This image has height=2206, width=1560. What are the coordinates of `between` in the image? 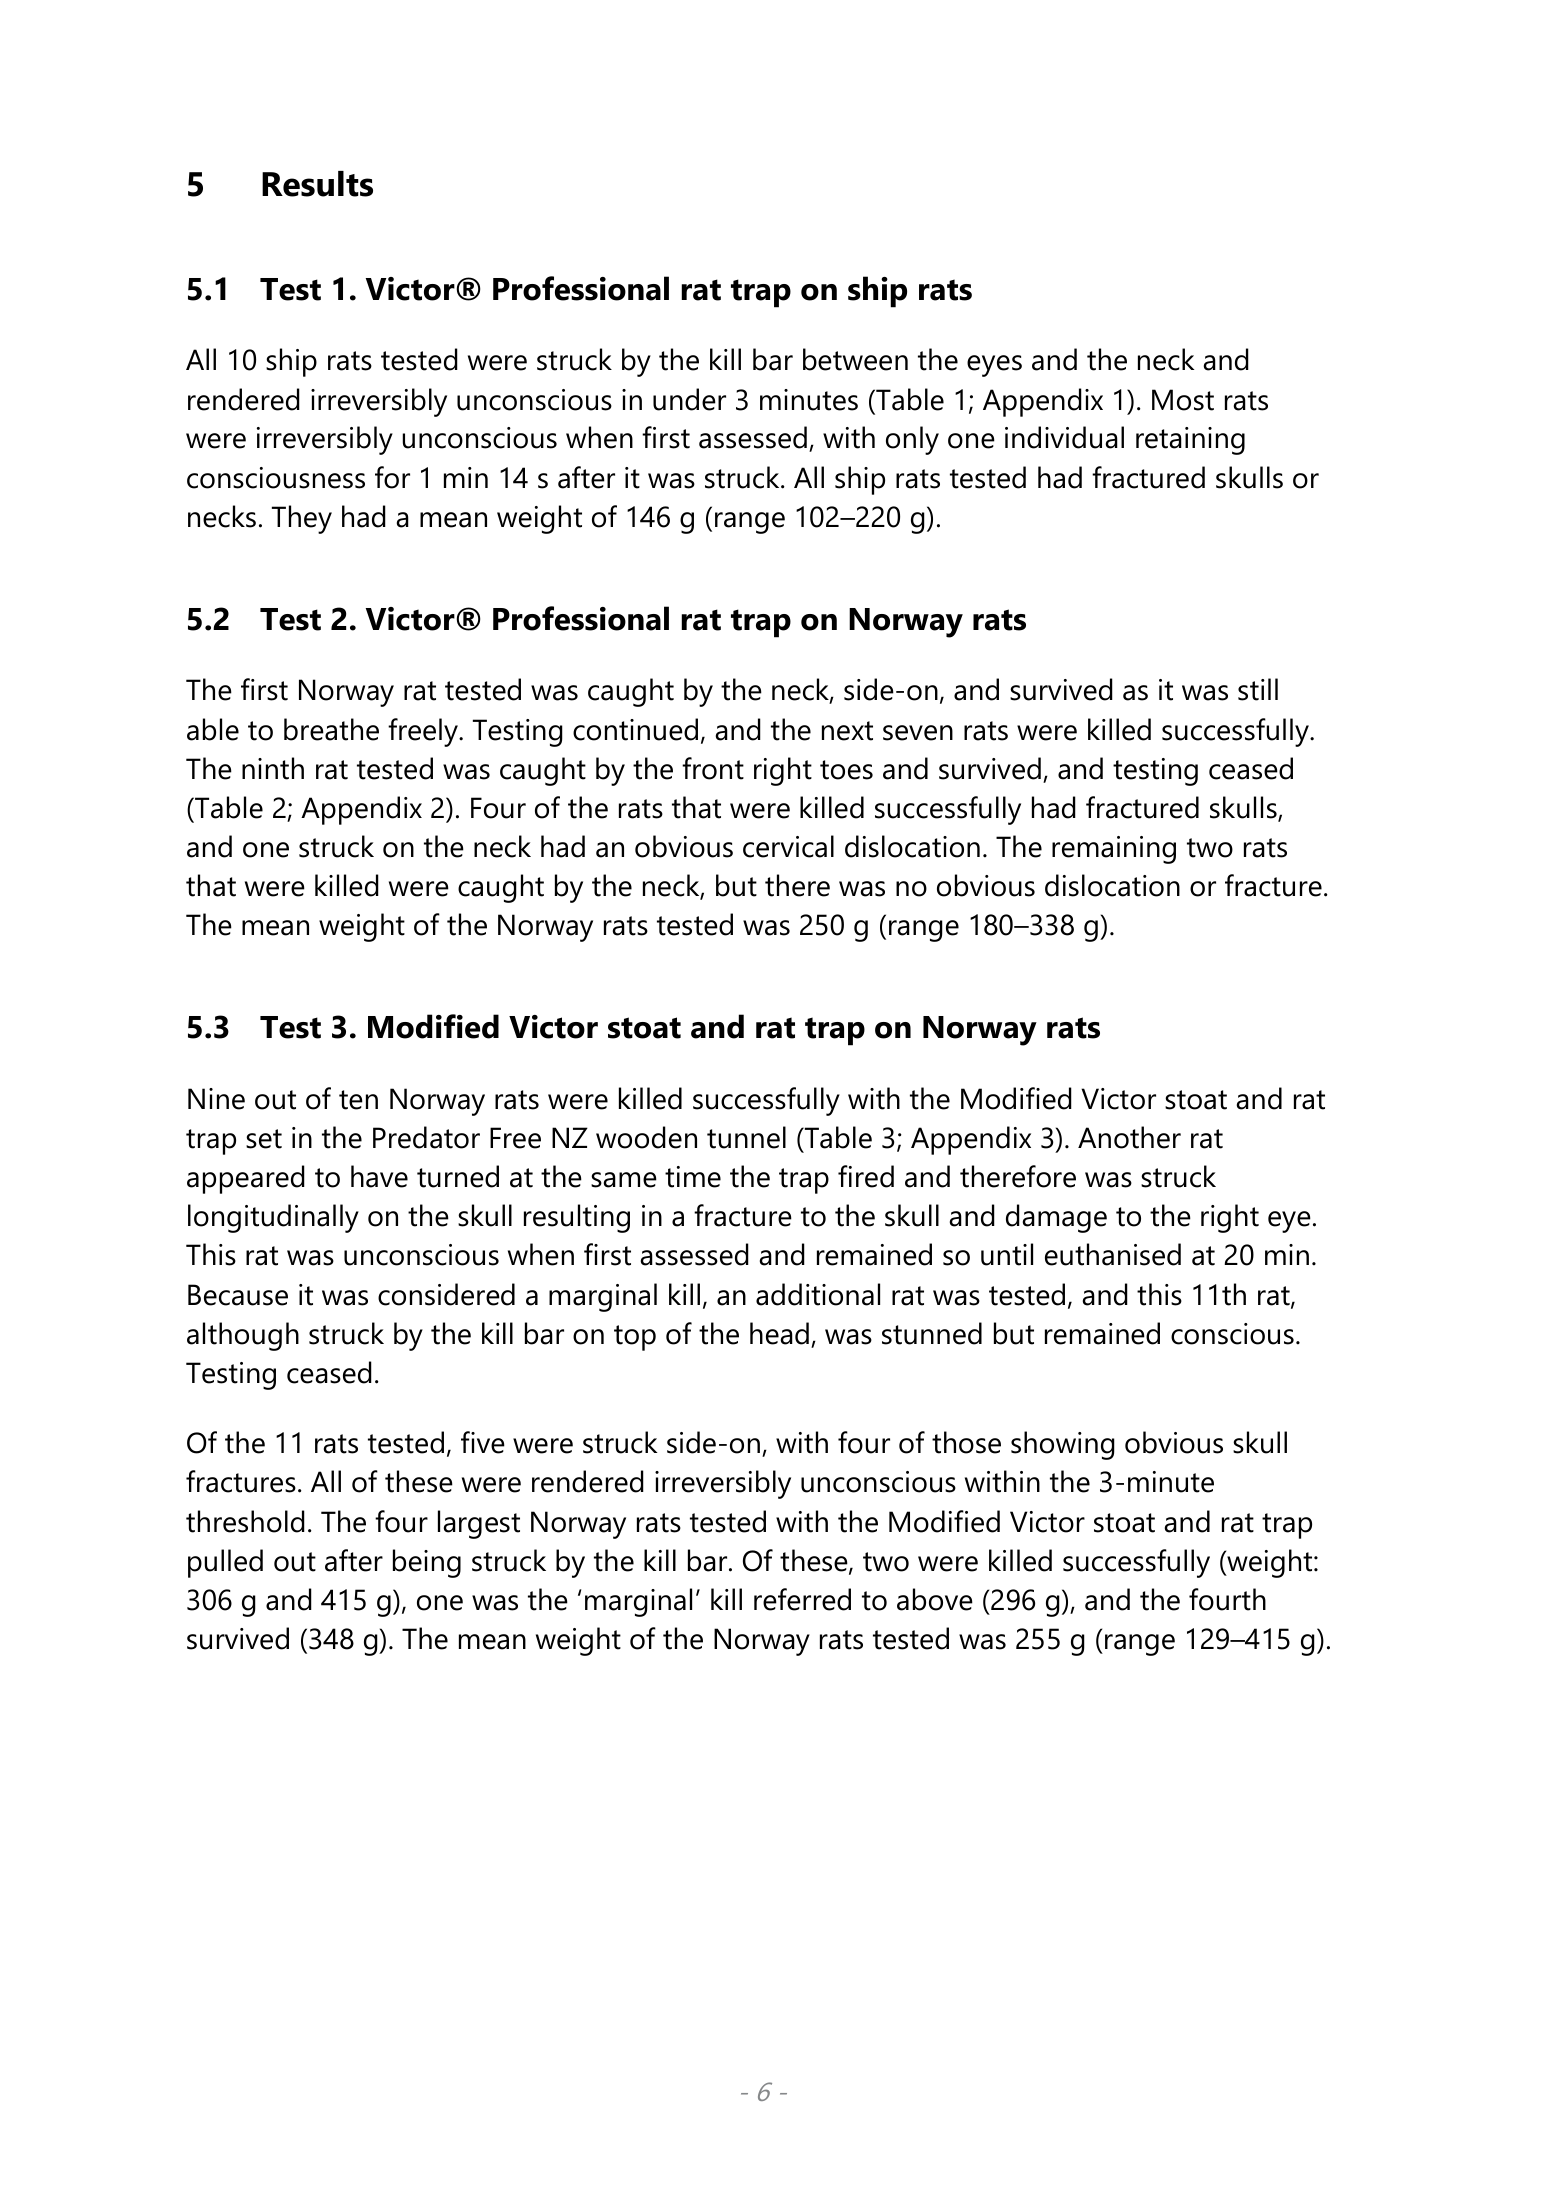 It's located at (855, 359).
